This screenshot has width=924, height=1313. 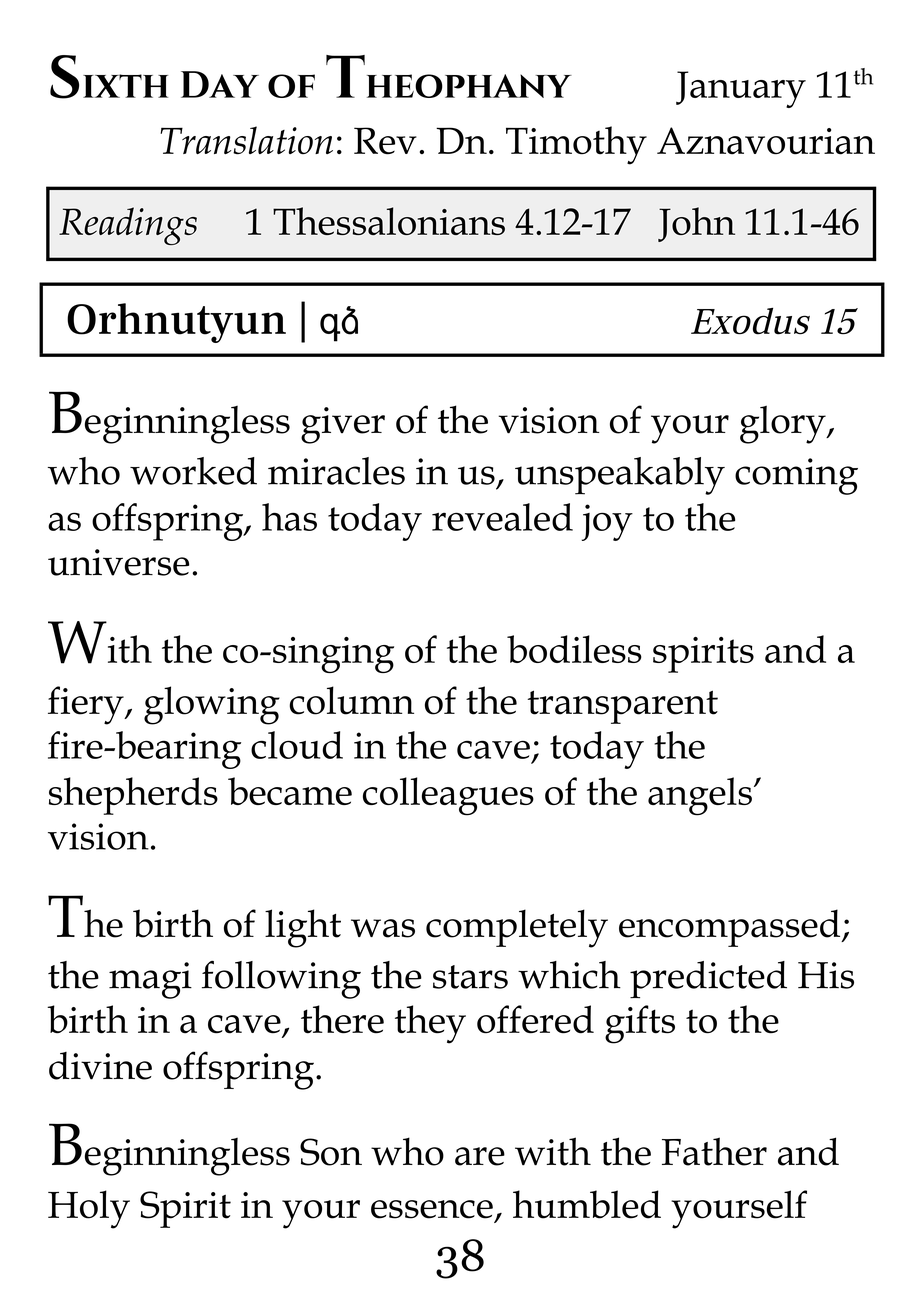 What do you see at coordinates (714, 1151) in the screenshot?
I see `Father` at bounding box center [714, 1151].
